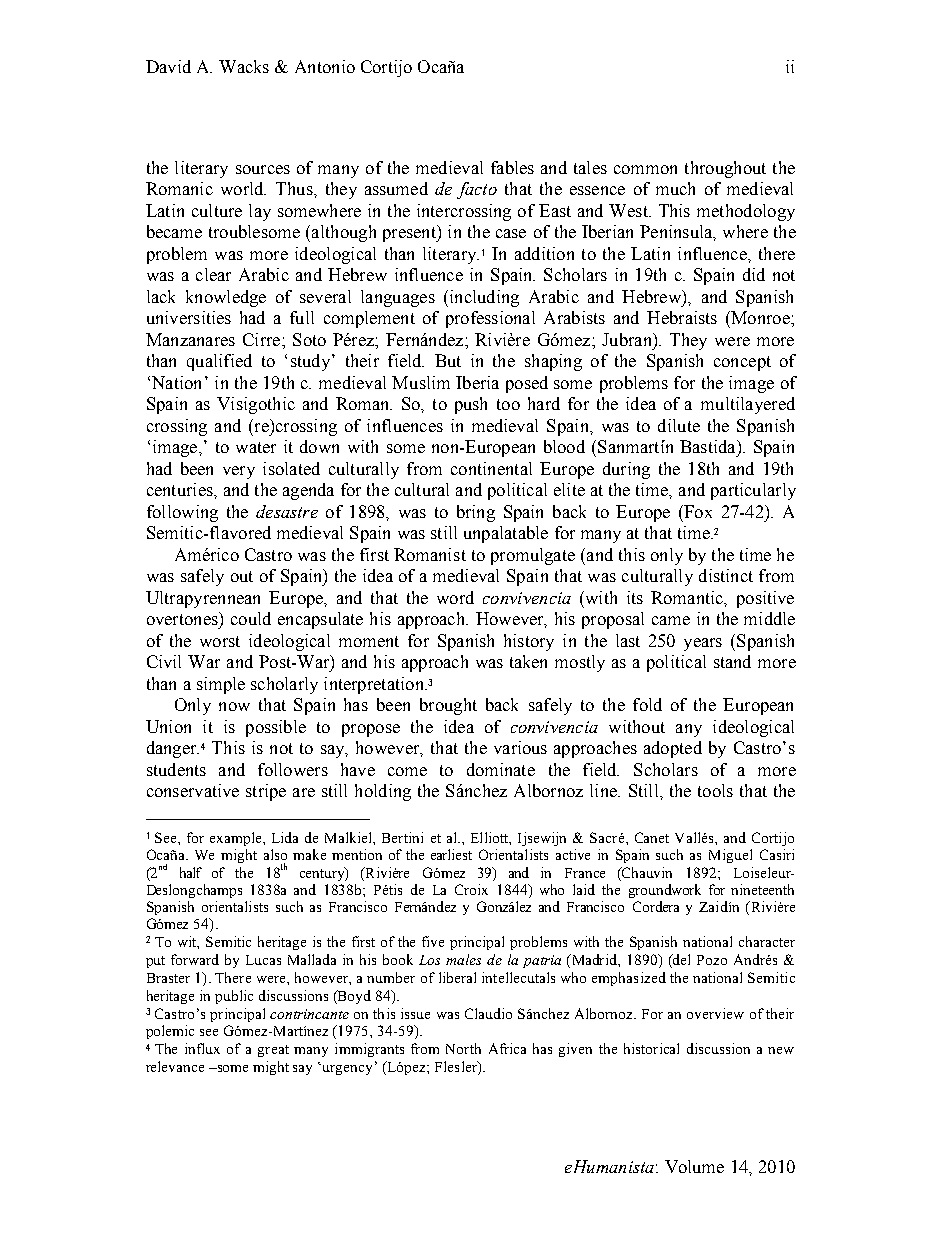  What do you see at coordinates (455, 597) in the screenshot?
I see `word` at bounding box center [455, 597].
